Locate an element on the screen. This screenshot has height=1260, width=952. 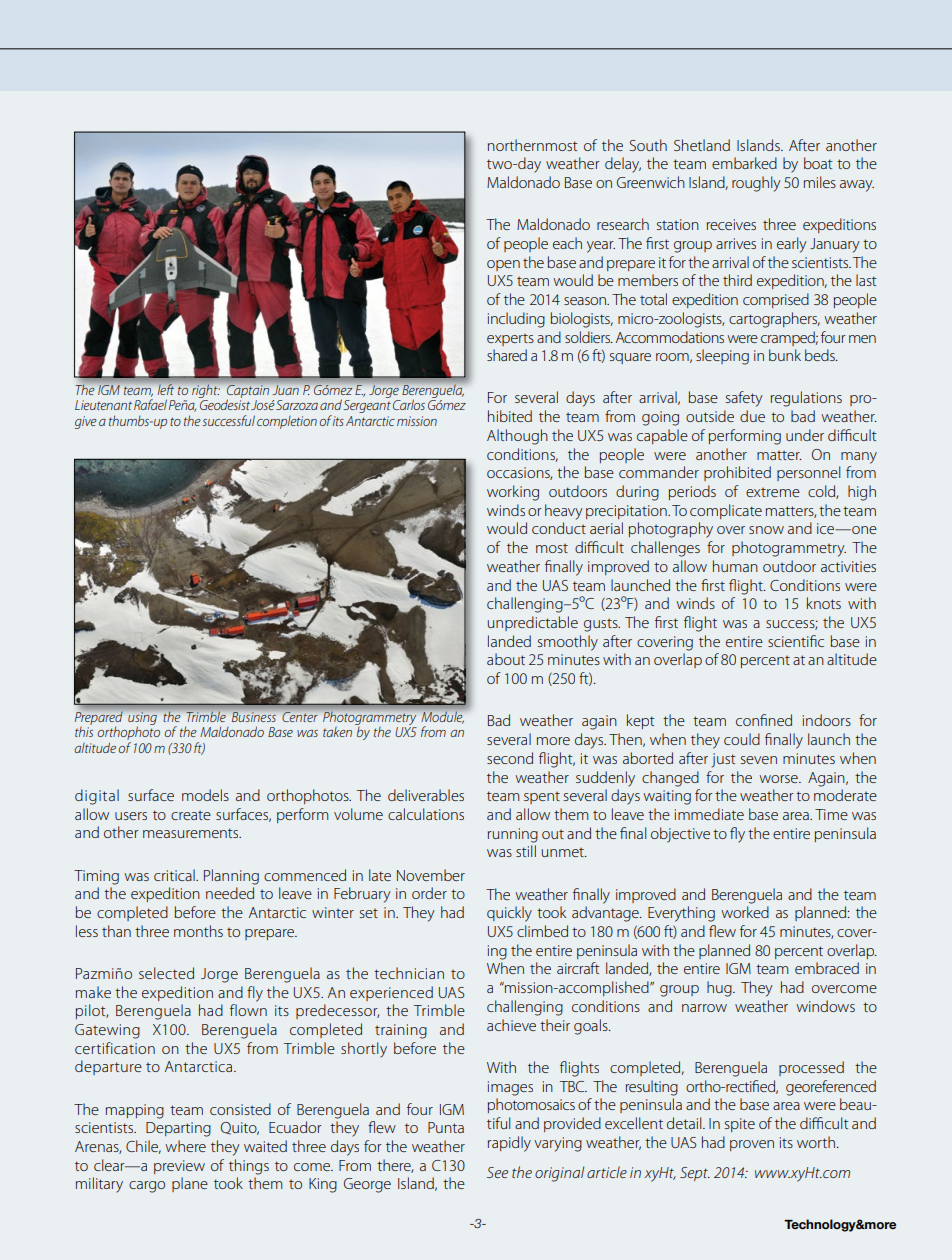
scientific is located at coordinates (796, 641).
